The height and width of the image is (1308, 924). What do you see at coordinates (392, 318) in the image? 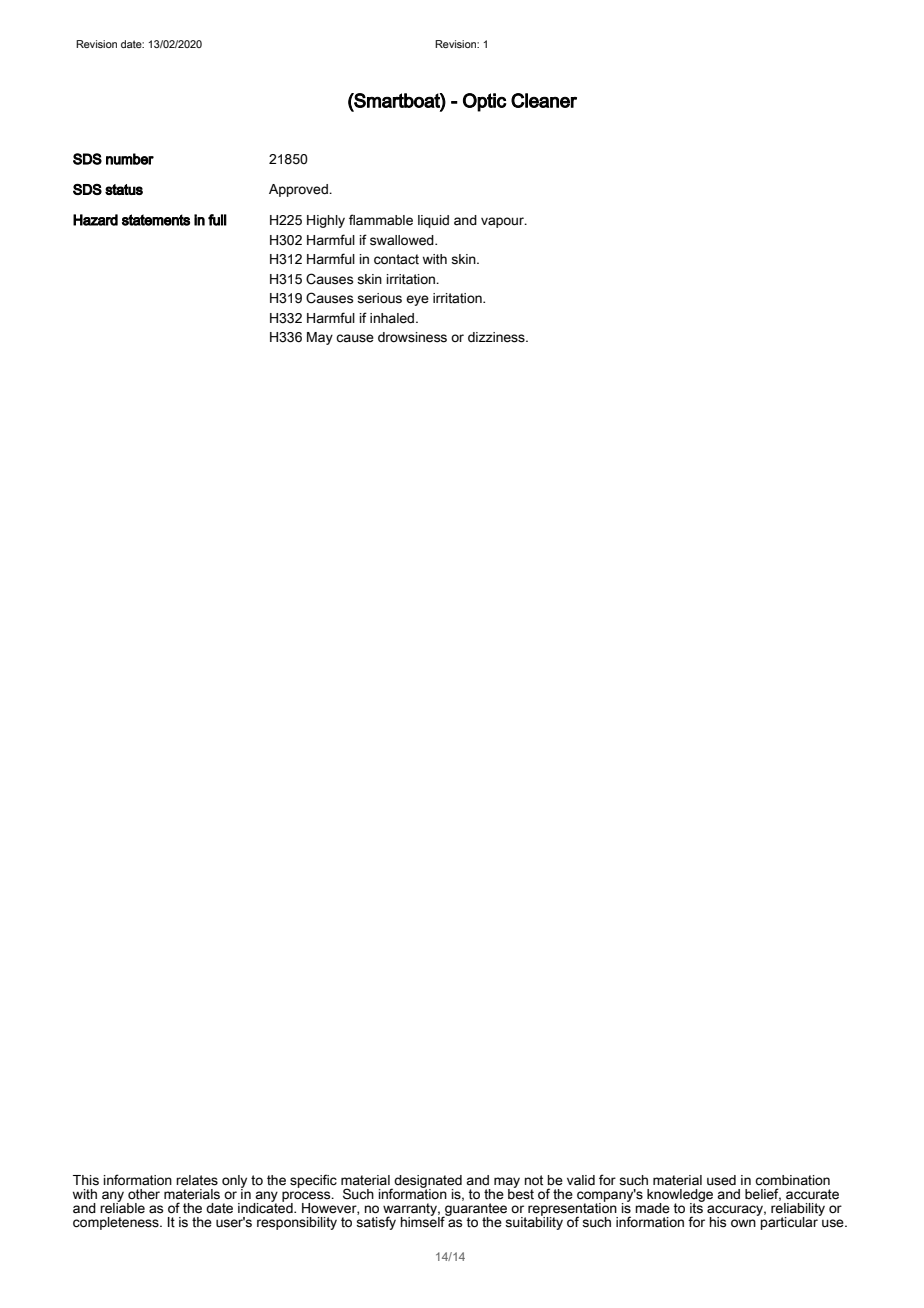
I see `inhaled` at bounding box center [392, 318].
